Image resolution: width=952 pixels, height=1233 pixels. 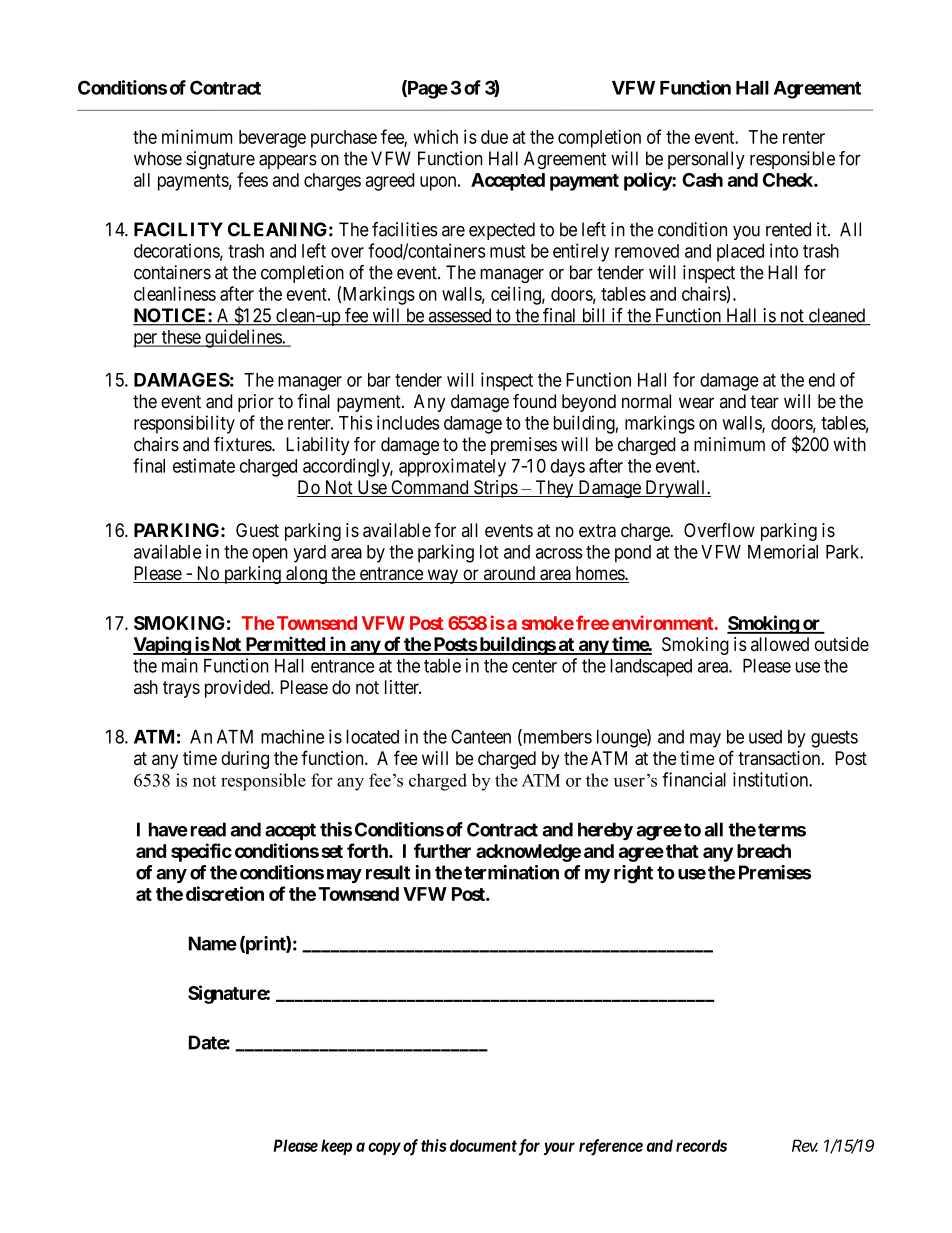 What do you see at coordinates (208, 829) in the screenshot?
I see `read` at bounding box center [208, 829].
